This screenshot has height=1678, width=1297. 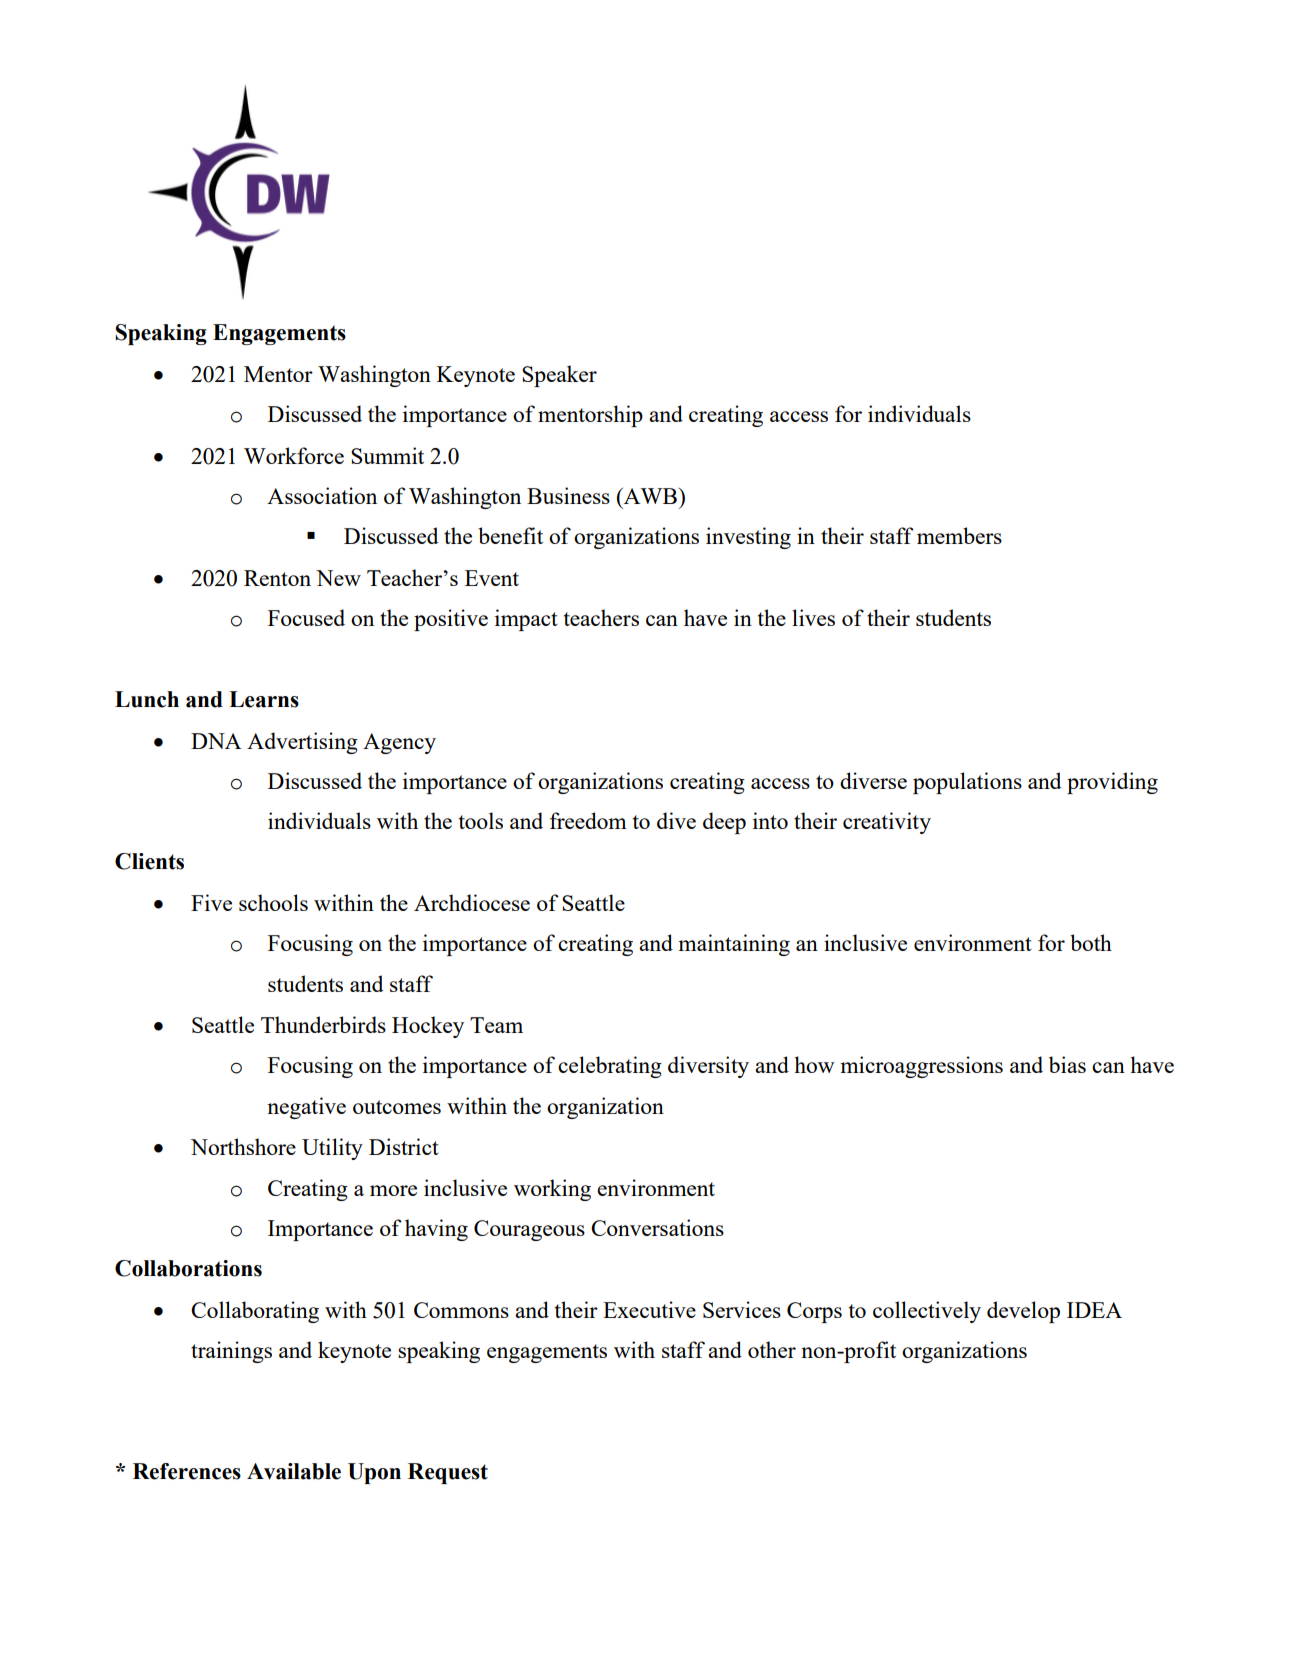 What do you see at coordinates (559, 376) in the screenshot?
I see `Speaker` at bounding box center [559, 376].
